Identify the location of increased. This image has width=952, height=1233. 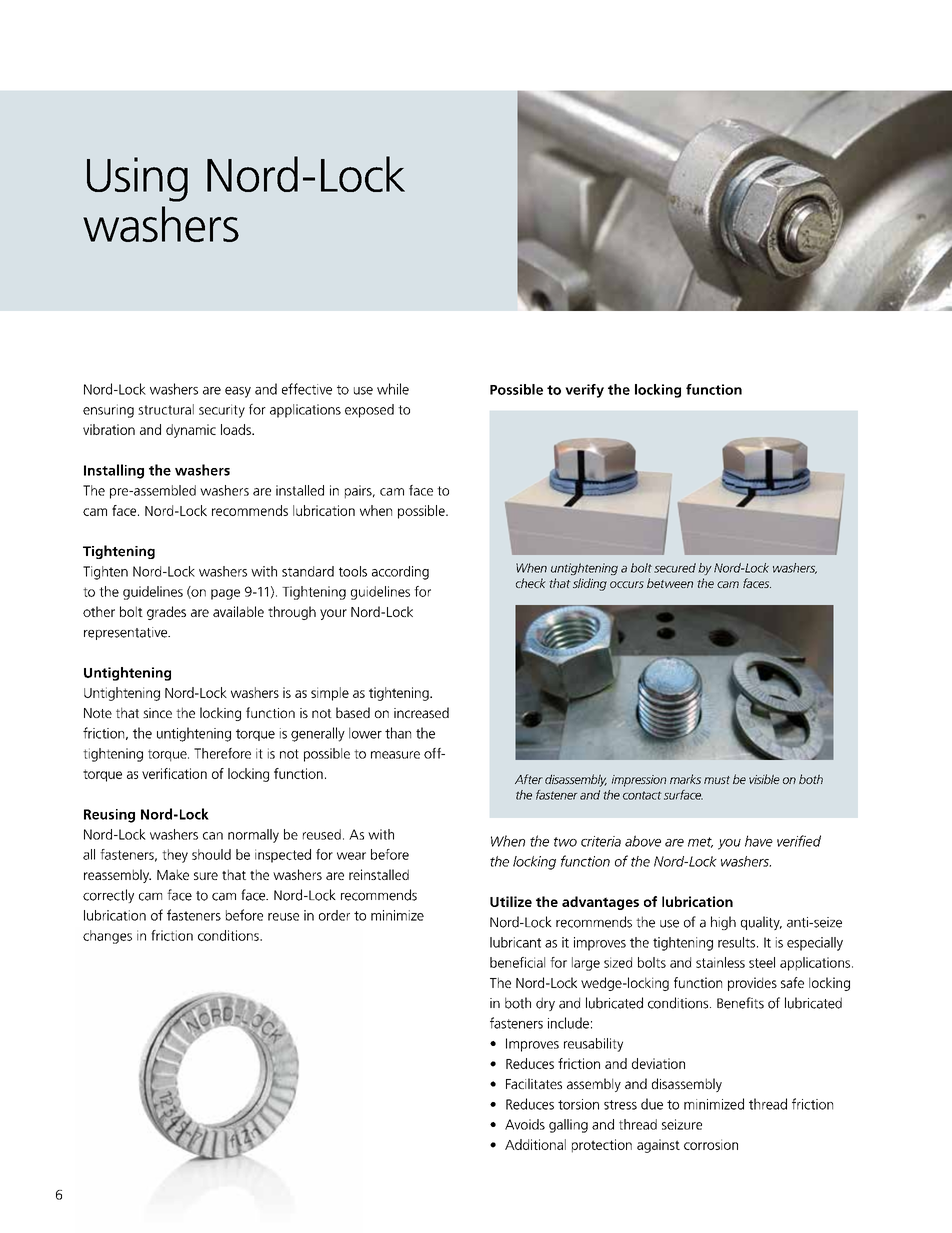
(421, 712).
